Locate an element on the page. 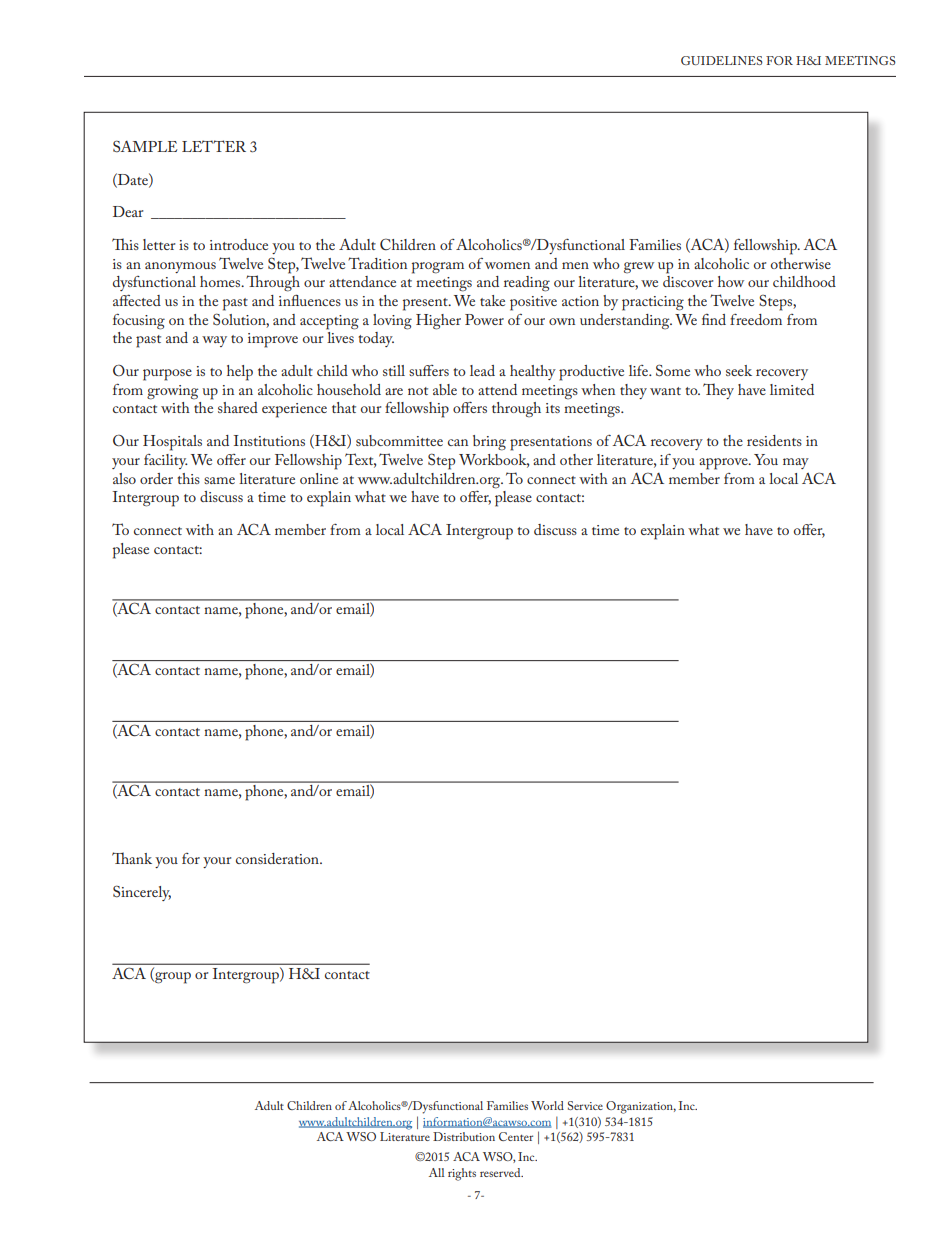 Image resolution: width=952 pixels, height=1233 pixels. program is located at coordinates (438, 268).
